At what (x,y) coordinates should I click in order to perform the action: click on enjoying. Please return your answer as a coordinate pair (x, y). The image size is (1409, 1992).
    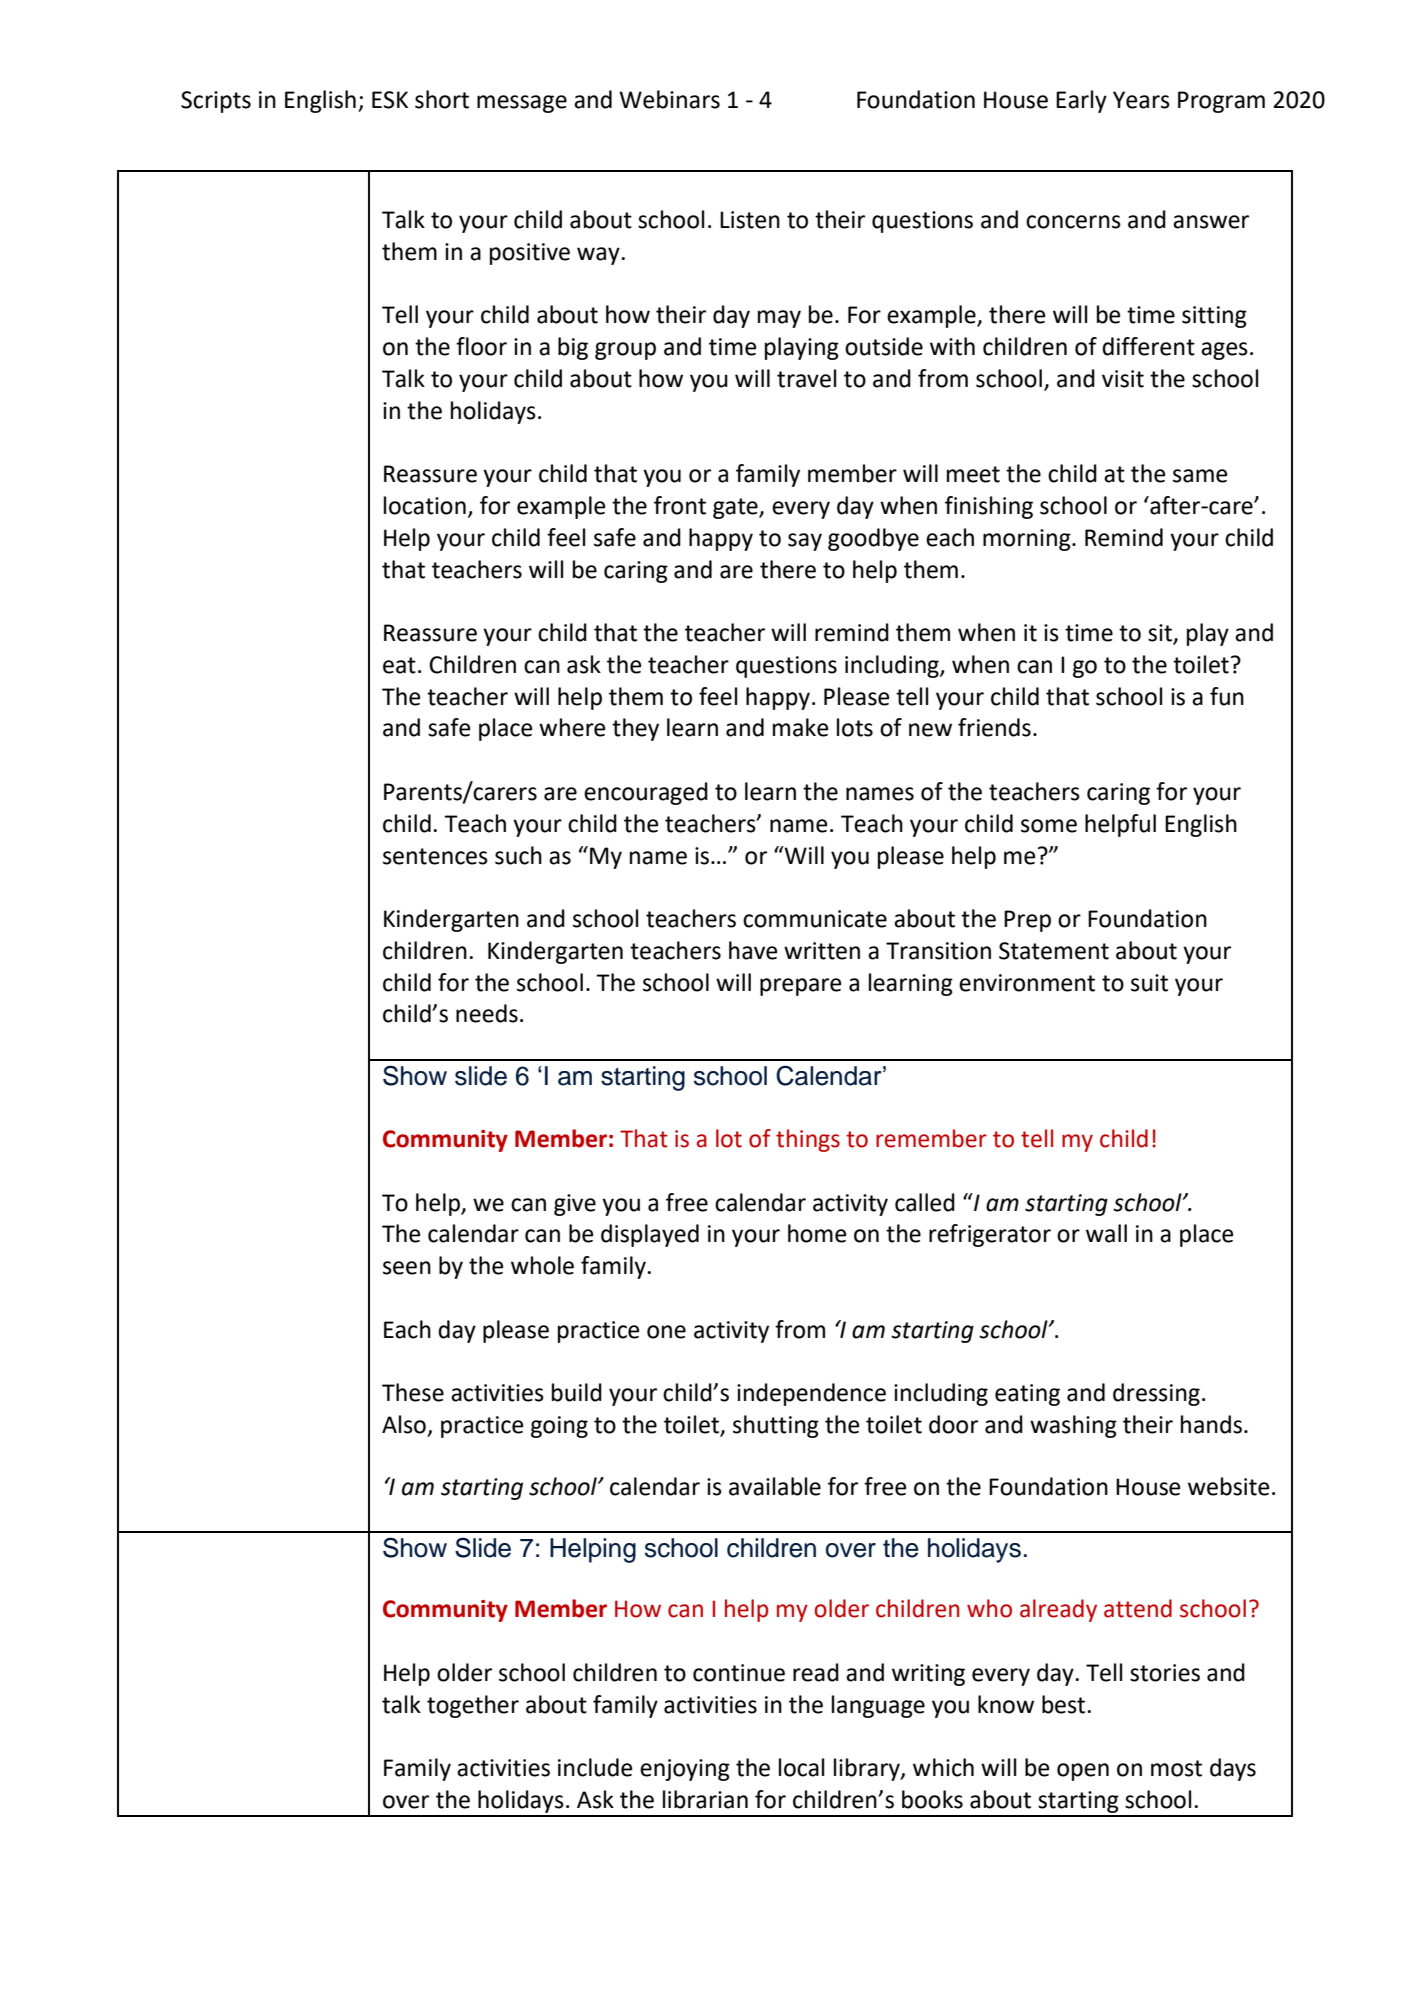
    Looking at the image, I should click on (685, 1770).
